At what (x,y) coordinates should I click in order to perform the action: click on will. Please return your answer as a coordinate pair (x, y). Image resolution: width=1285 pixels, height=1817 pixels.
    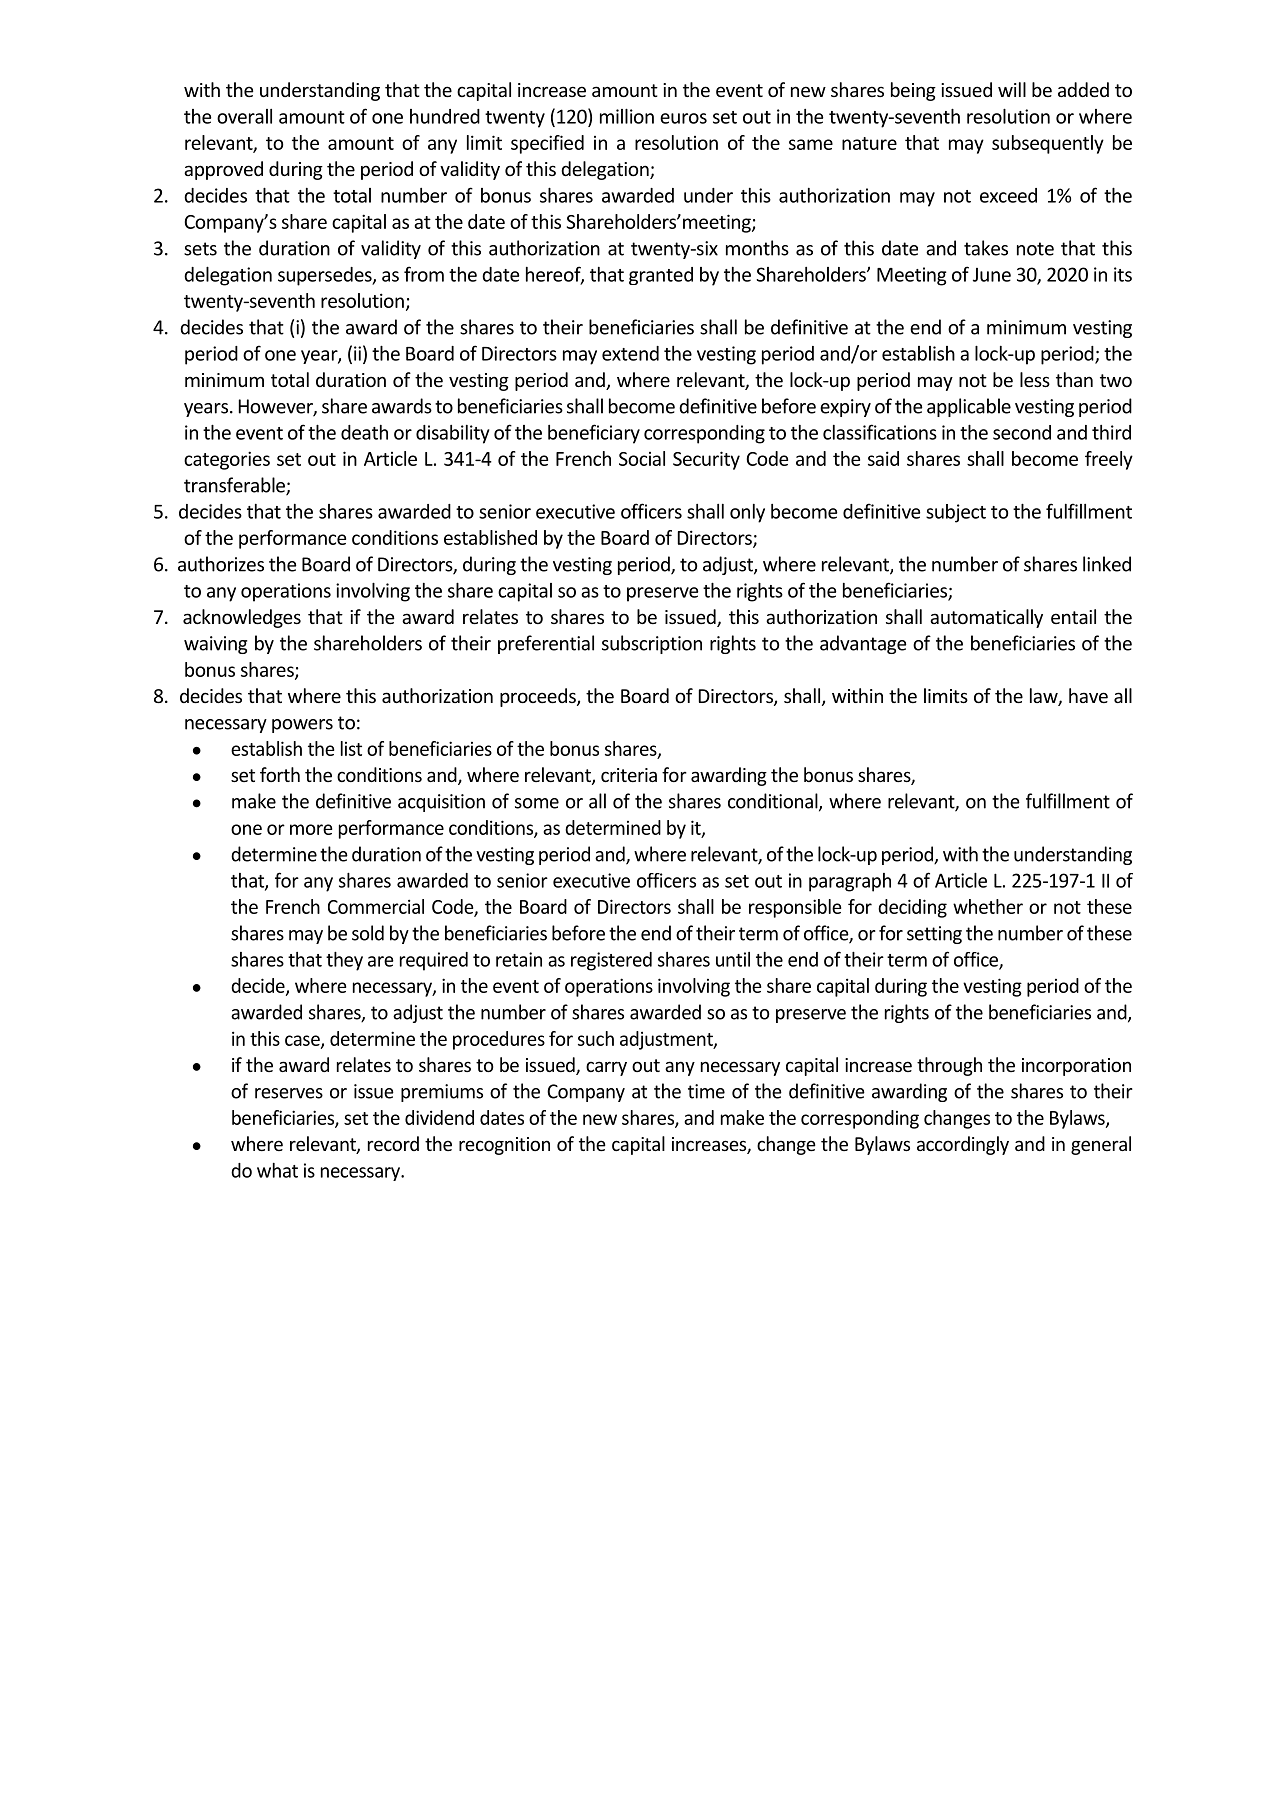
    Looking at the image, I should click on (1012, 89).
